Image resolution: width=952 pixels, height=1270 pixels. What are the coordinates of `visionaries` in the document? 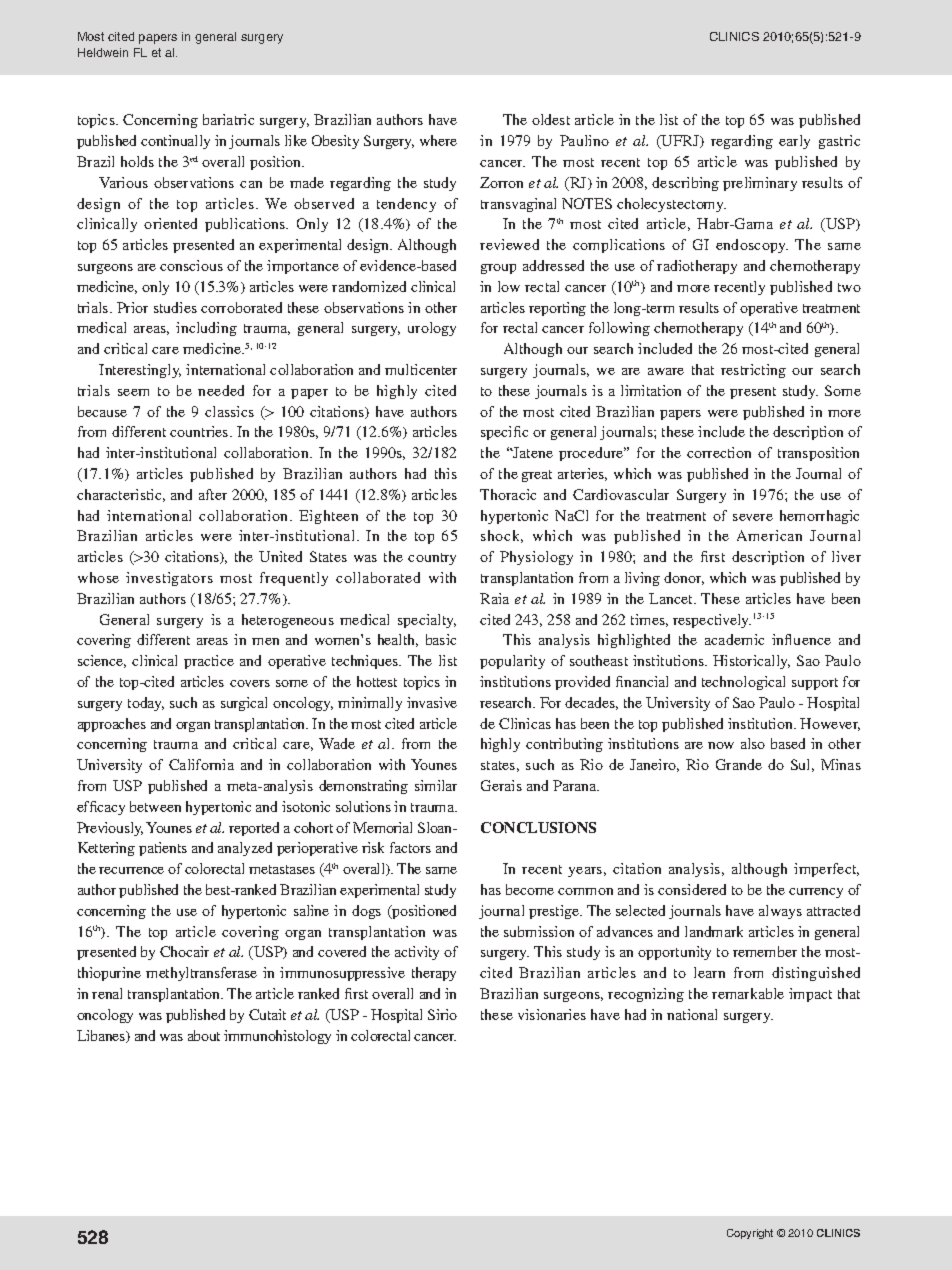 It's located at (552, 1014).
